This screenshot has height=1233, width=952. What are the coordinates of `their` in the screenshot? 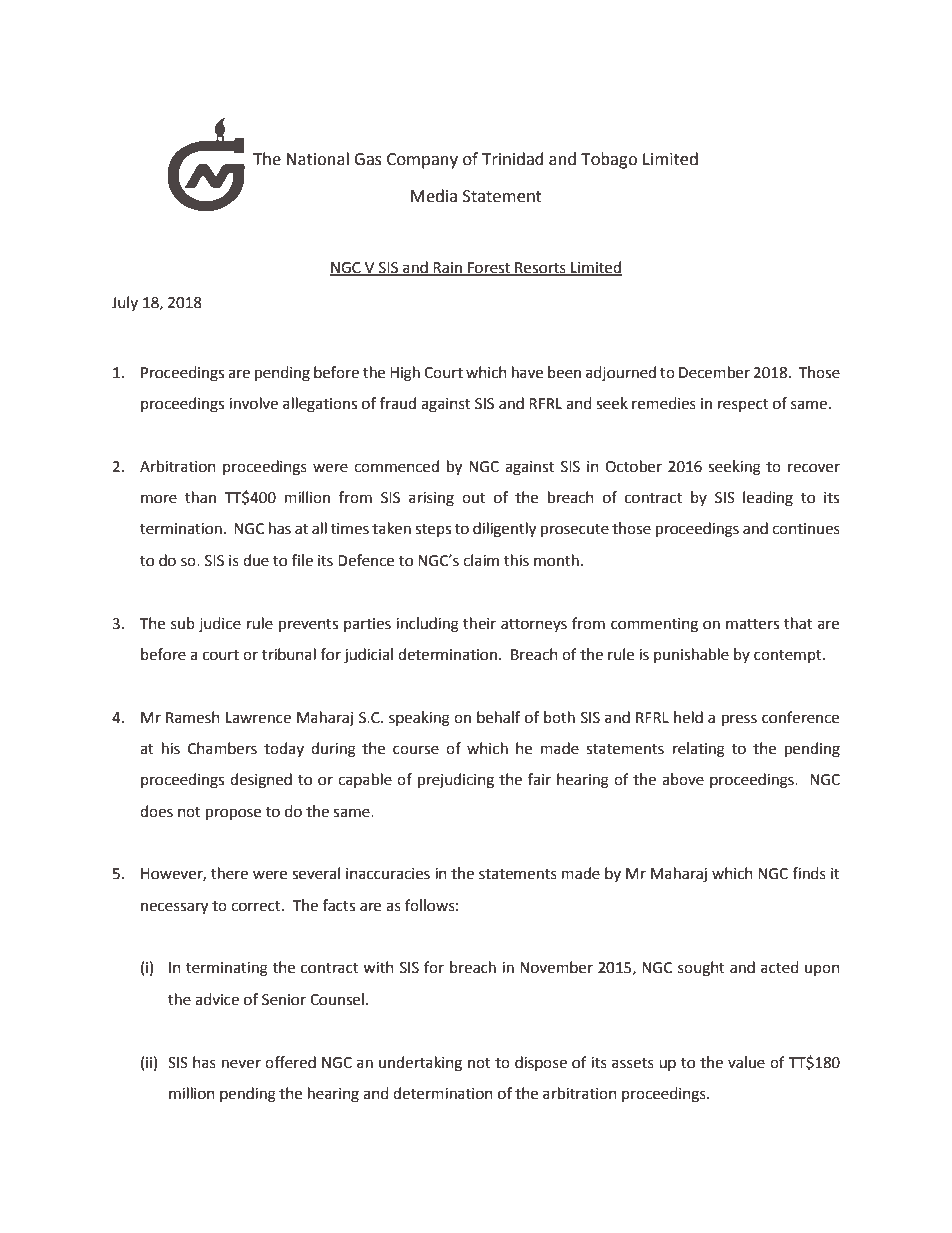 It's located at (479, 623).
